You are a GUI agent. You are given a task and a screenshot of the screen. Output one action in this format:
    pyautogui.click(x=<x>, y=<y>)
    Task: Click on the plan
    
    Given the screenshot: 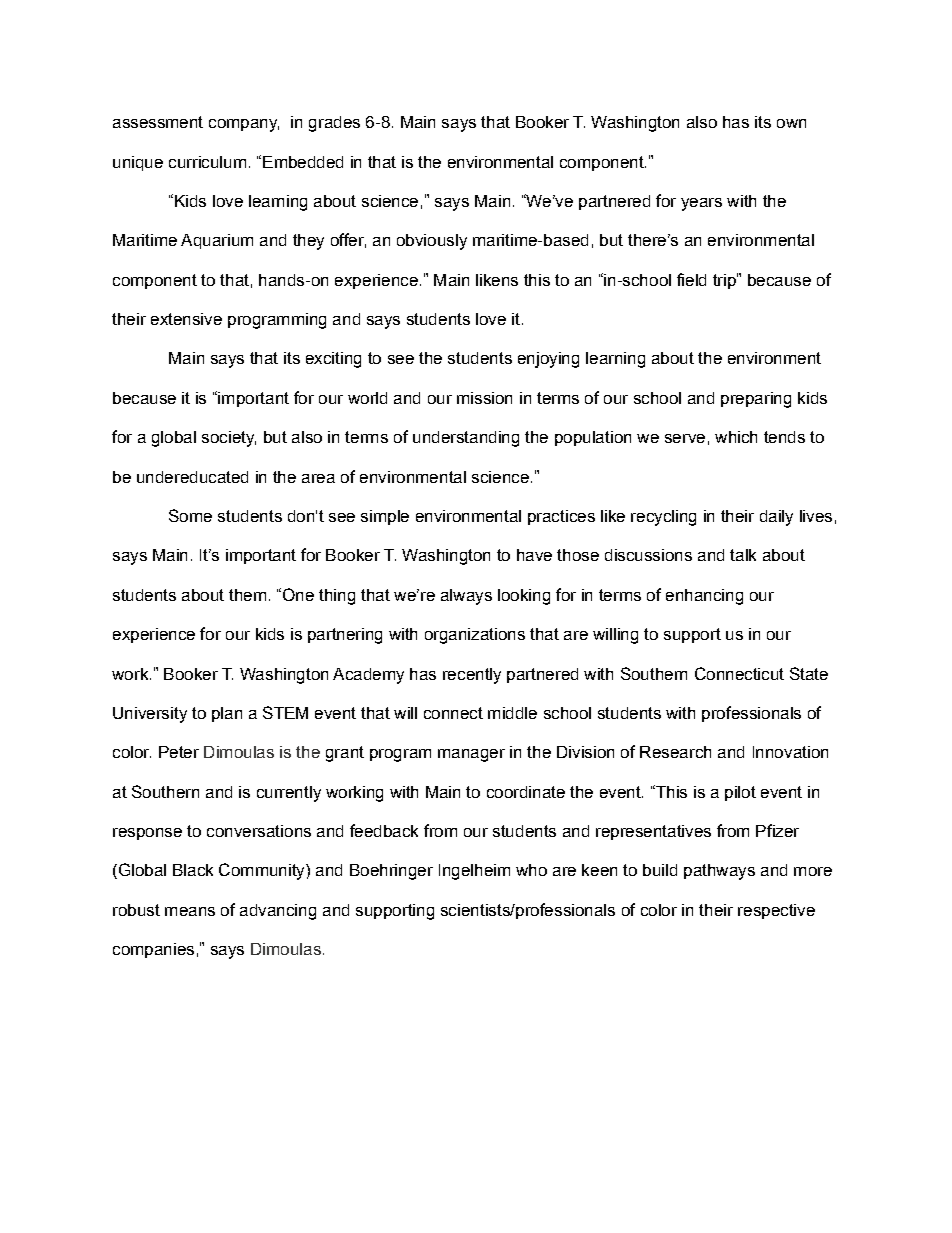 What is the action you would take?
    pyautogui.click(x=227, y=714)
